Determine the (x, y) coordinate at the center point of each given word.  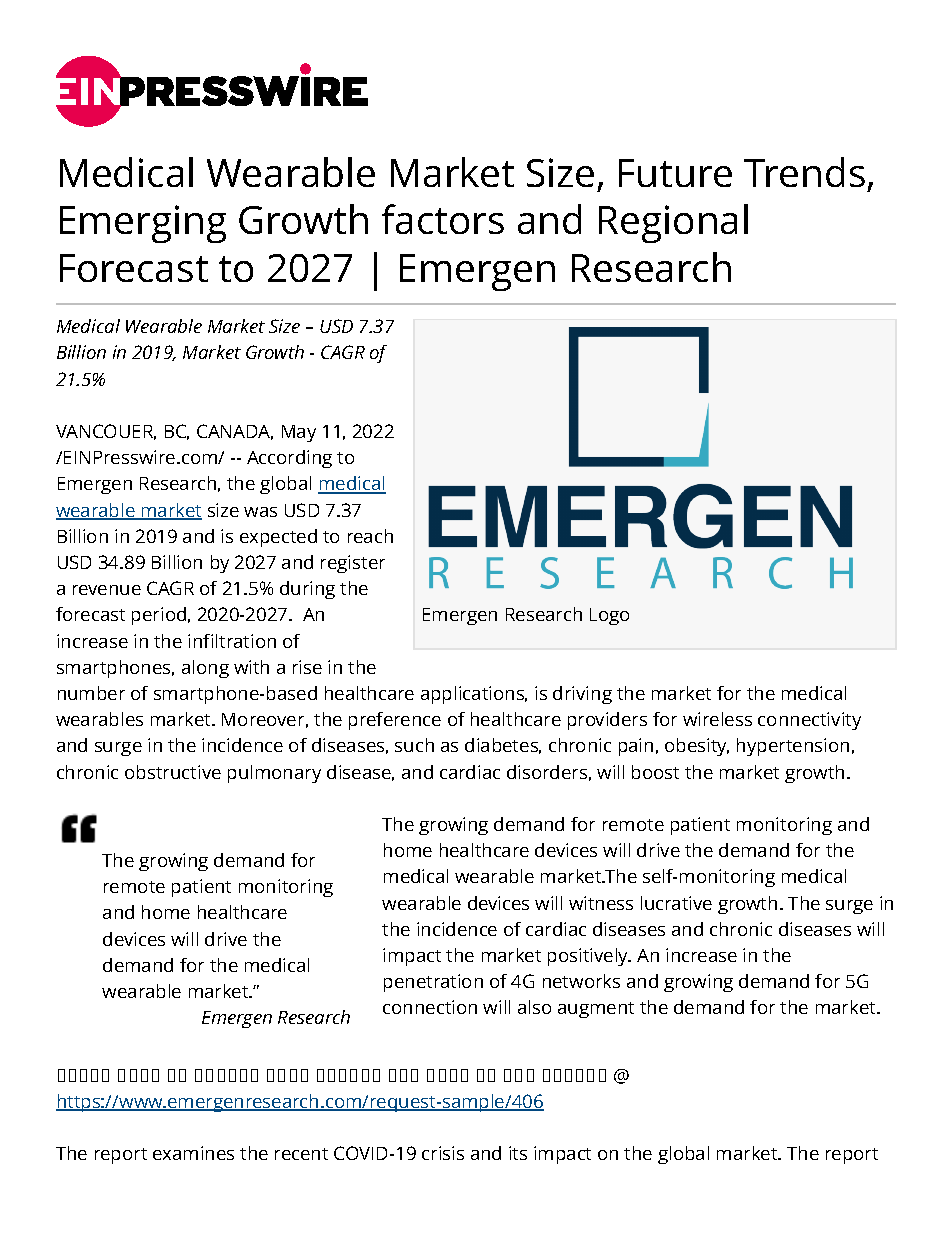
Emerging (143, 224)
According (289, 459)
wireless (717, 719)
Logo (609, 616)
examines (193, 1153)
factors (443, 219)
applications (474, 695)
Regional (673, 223)
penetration (433, 983)
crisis (443, 1153)
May (299, 433)
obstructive (173, 772)
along (205, 669)
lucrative (676, 903)
